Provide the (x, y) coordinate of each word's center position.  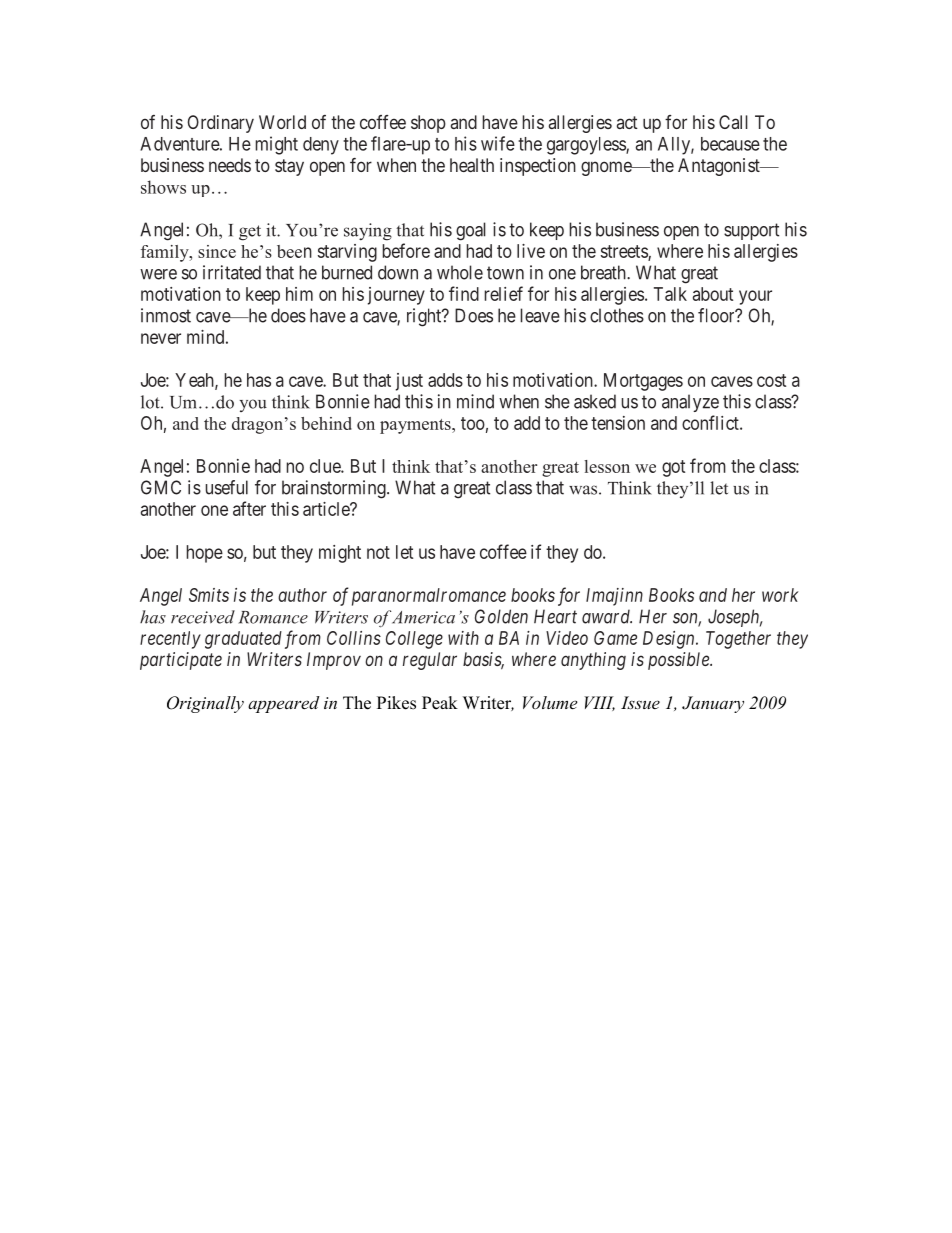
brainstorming (335, 489)
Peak (440, 703)
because (730, 144)
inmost (166, 315)
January (713, 704)
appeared (284, 704)
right (425, 317)
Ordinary (220, 124)
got (673, 468)
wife (498, 143)
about (713, 294)
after (249, 508)
